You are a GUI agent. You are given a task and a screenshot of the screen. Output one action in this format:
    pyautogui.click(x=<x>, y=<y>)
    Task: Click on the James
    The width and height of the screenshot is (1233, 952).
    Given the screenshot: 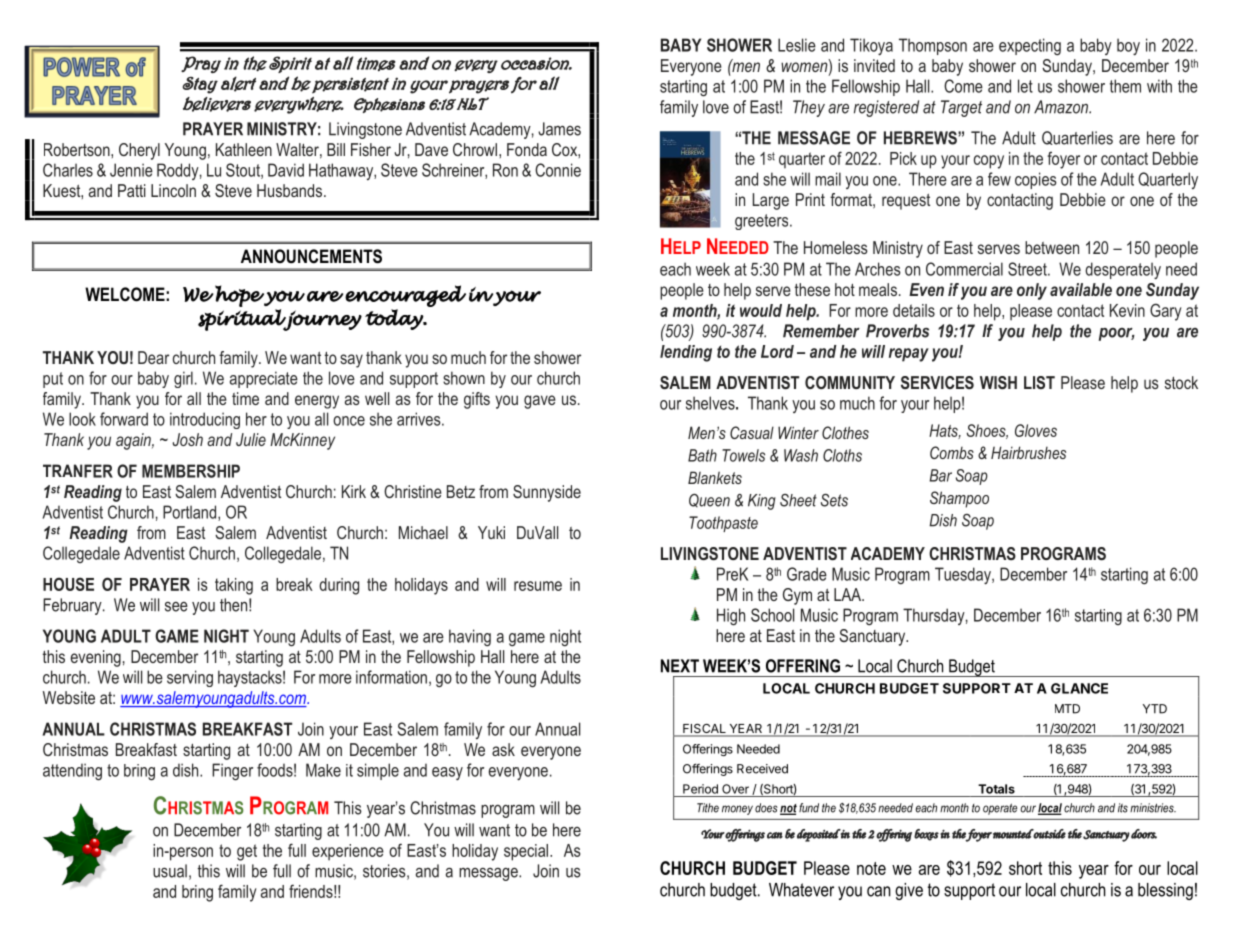 What is the action you would take?
    pyautogui.click(x=559, y=129)
